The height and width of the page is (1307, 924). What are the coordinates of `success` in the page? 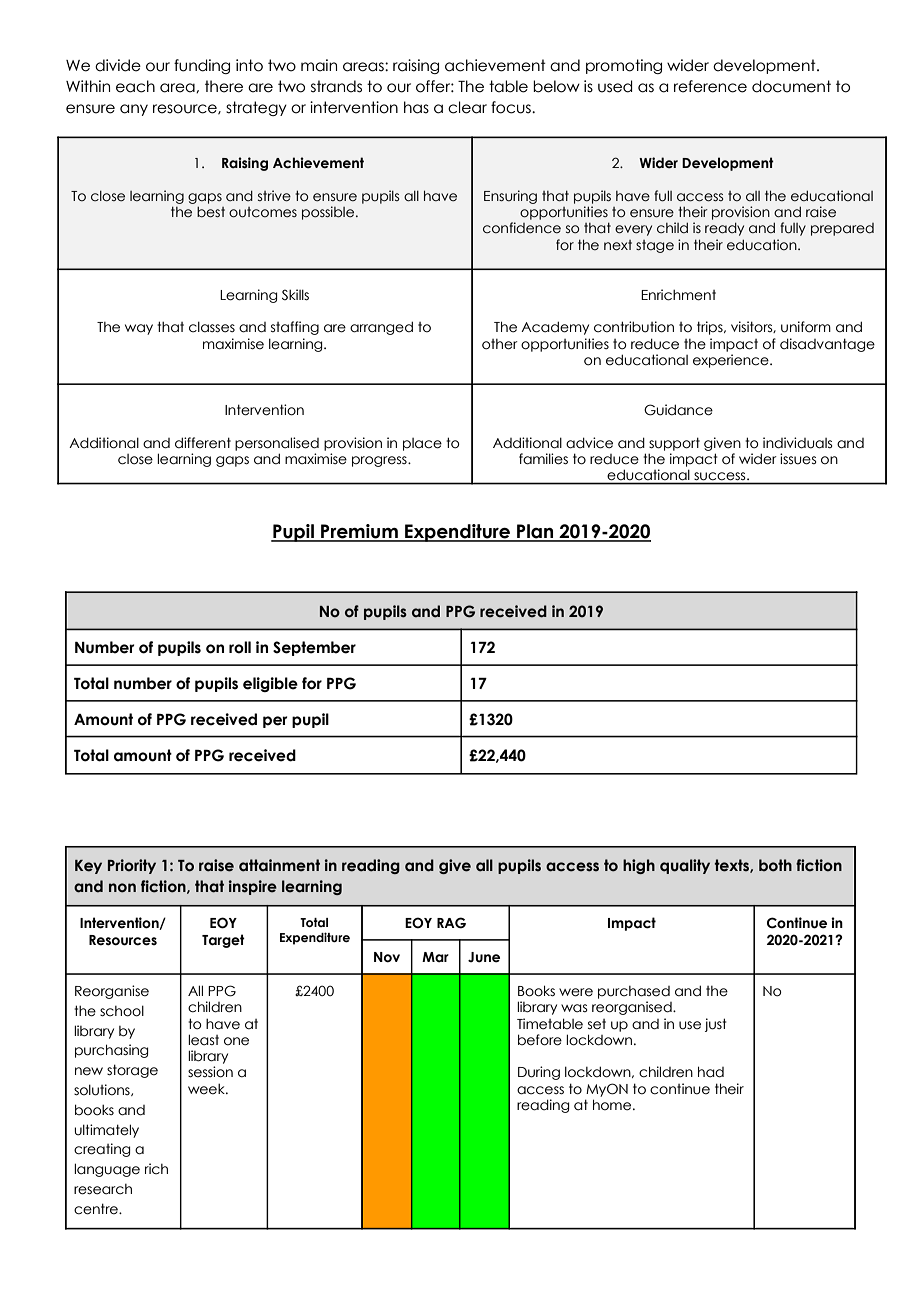 It's located at (721, 476).
